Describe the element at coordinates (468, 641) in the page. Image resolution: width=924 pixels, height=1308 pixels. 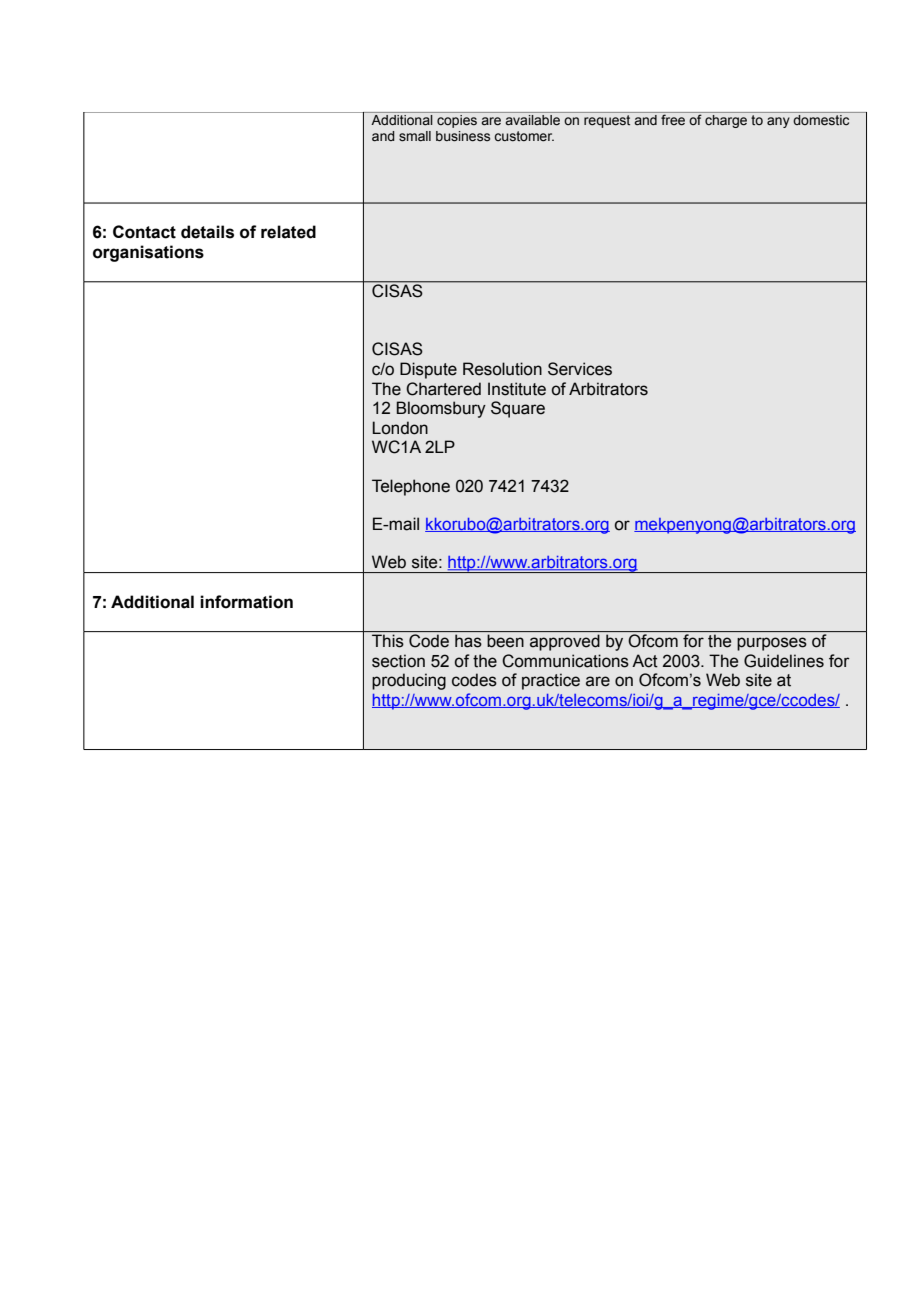
I see `has` at that location.
